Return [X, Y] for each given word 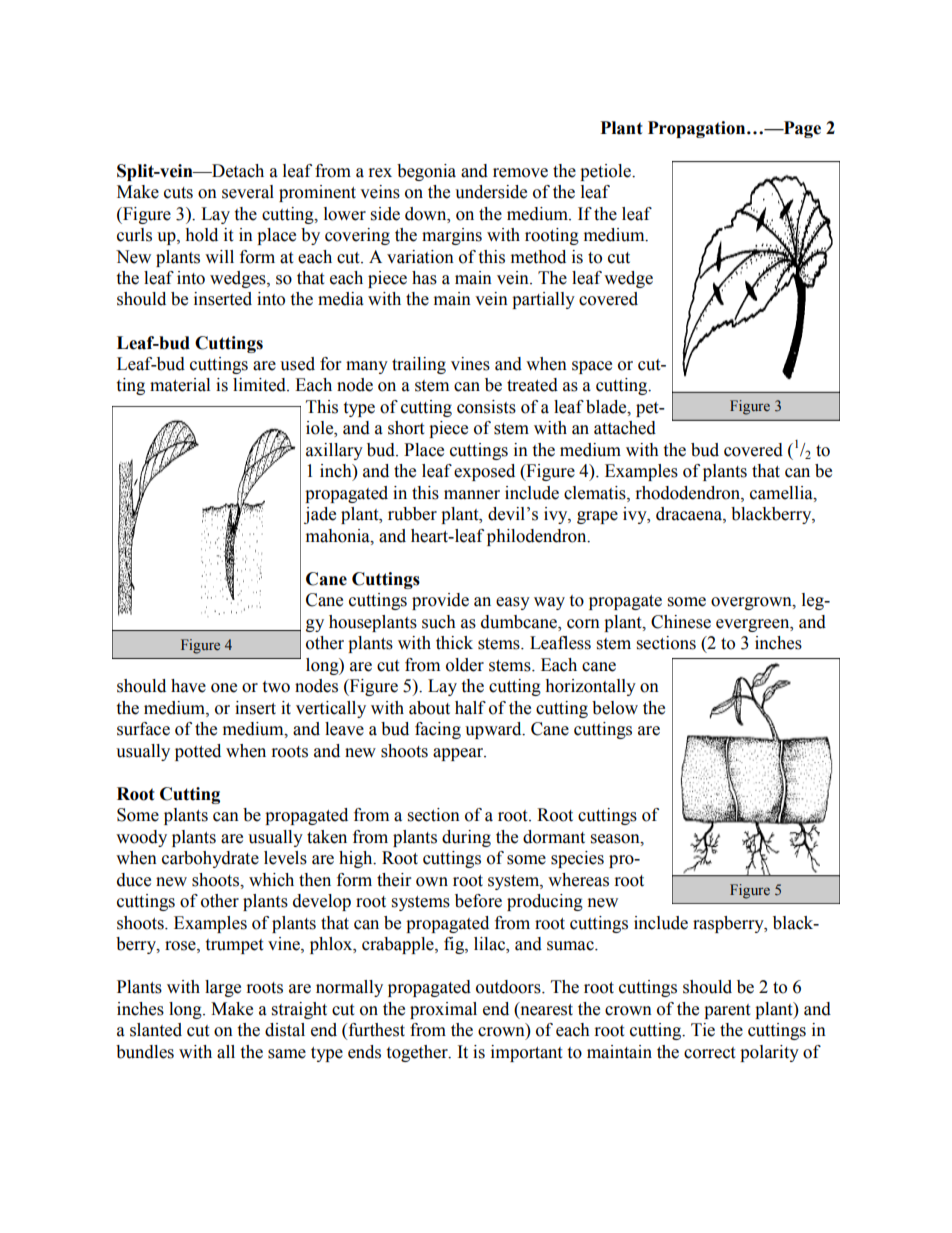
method [538, 257]
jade [320, 515]
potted [198, 752]
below [615, 708]
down [427, 214]
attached [625, 428]
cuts [178, 193]
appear [459, 754]
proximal [443, 1010]
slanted [156, 1030]
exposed [484, 472]
